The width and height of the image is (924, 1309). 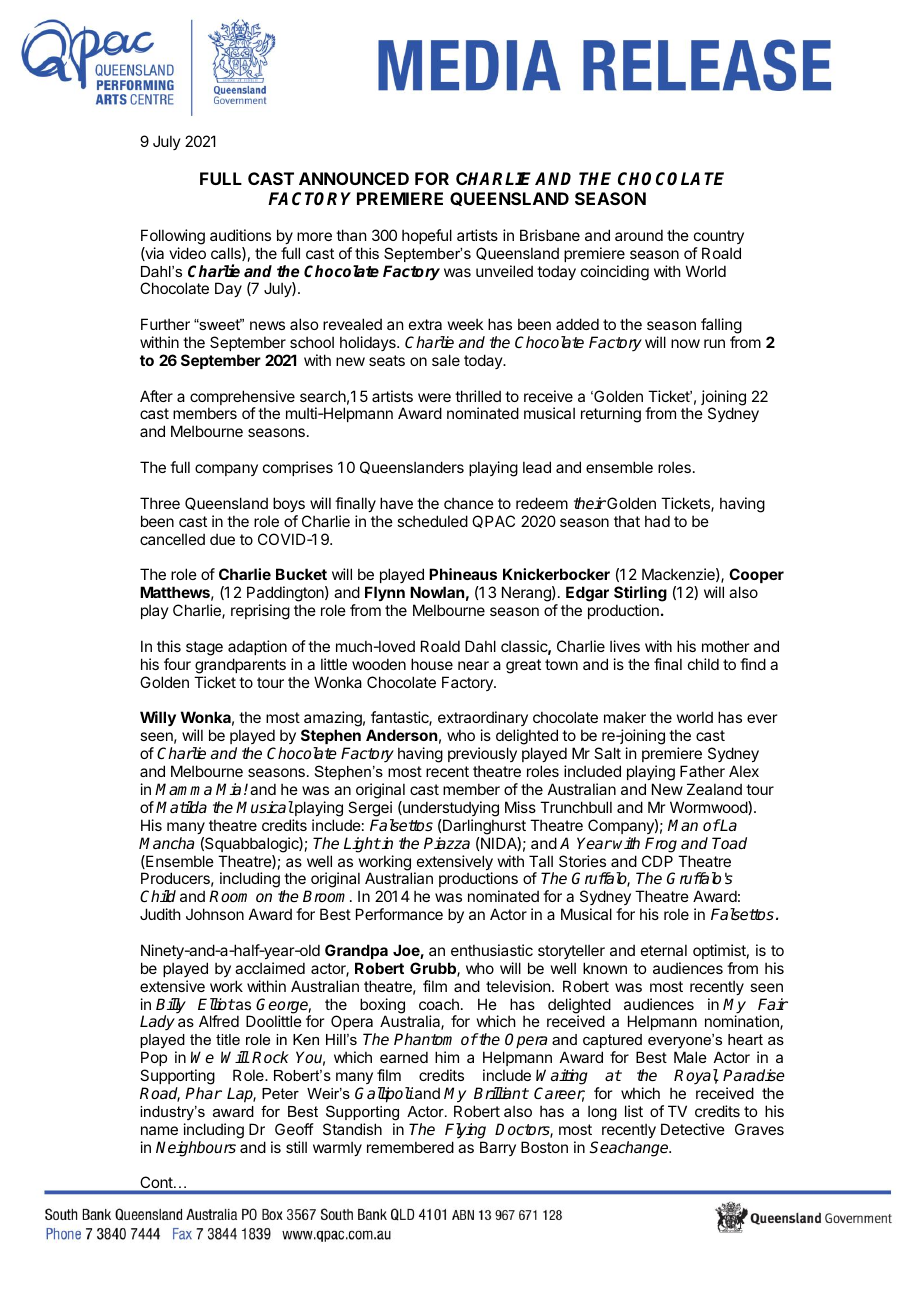 I want to click on auditions, so click(x=240, y=235).
